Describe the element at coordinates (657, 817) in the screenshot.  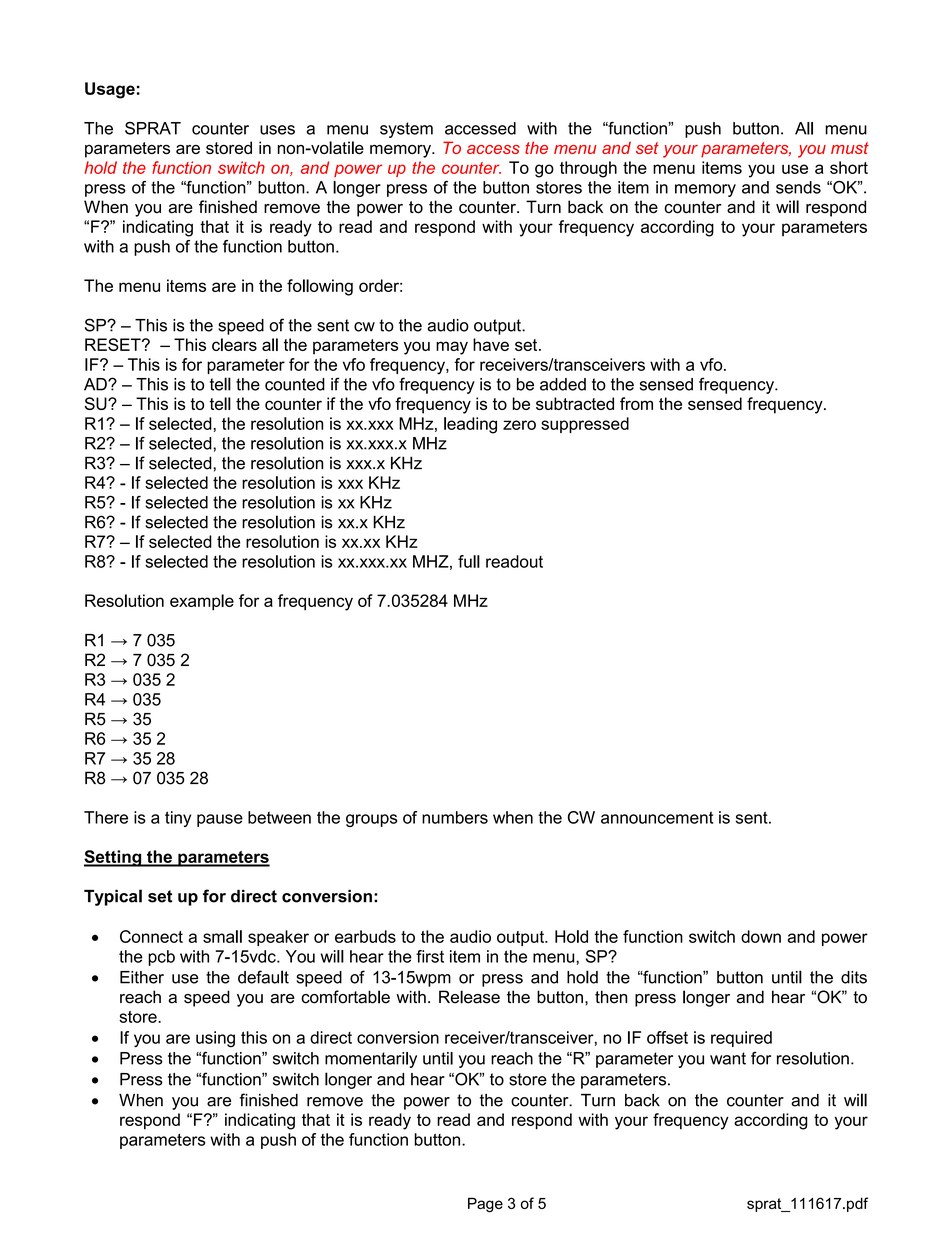
I see `announcement` at that location.
